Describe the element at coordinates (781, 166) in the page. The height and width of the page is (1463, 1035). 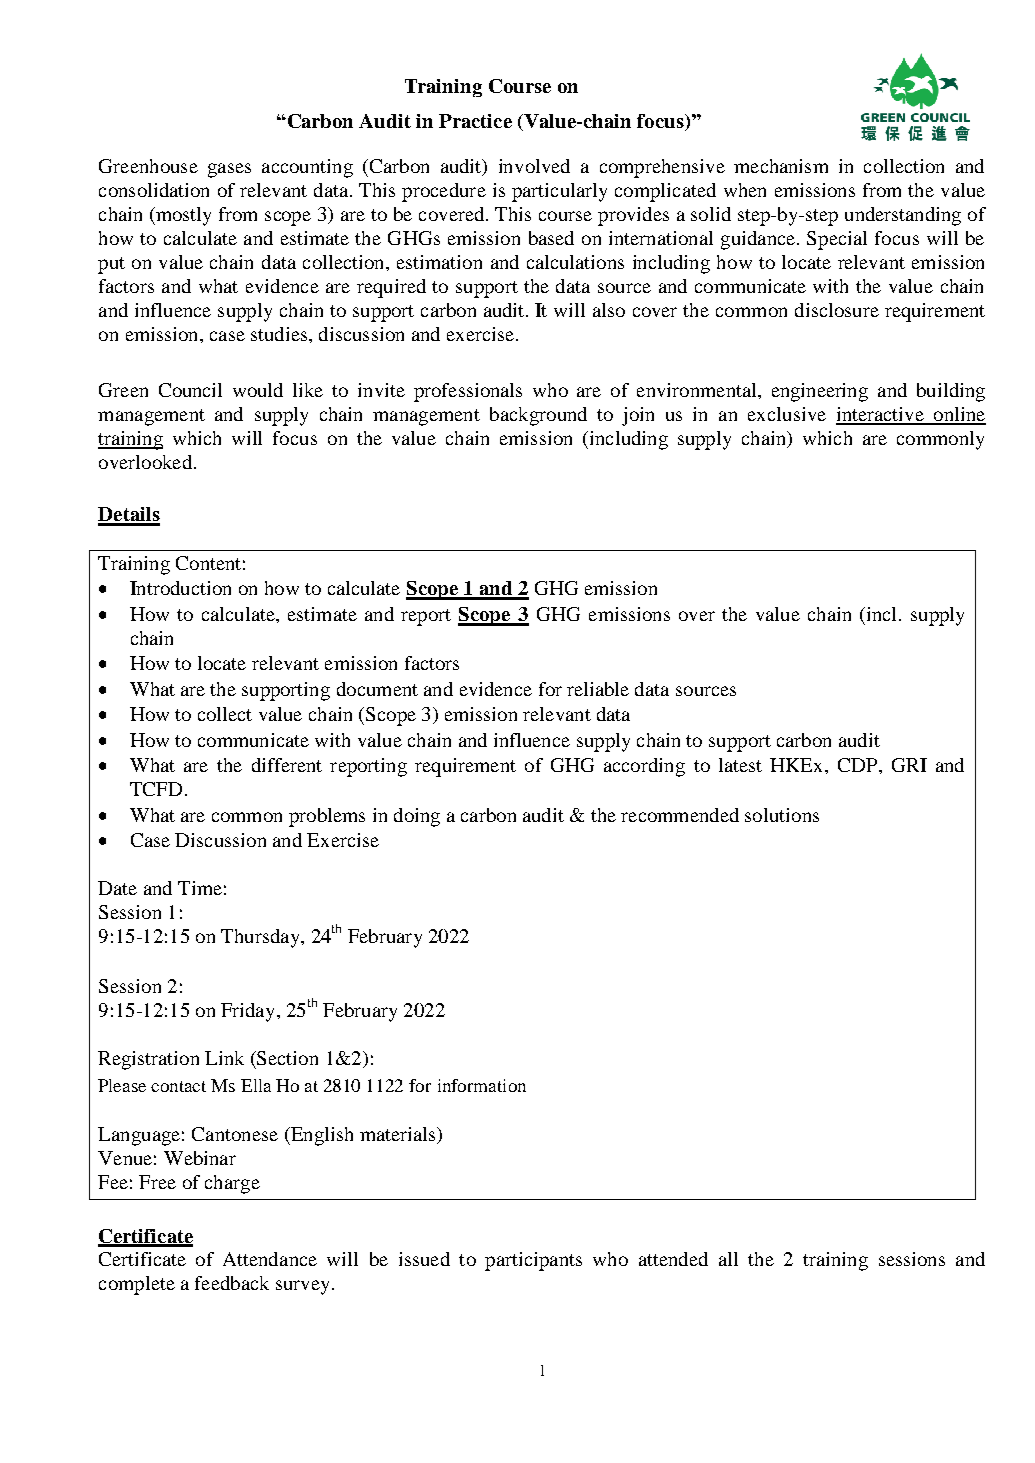
I see `mechanism` at that location.
